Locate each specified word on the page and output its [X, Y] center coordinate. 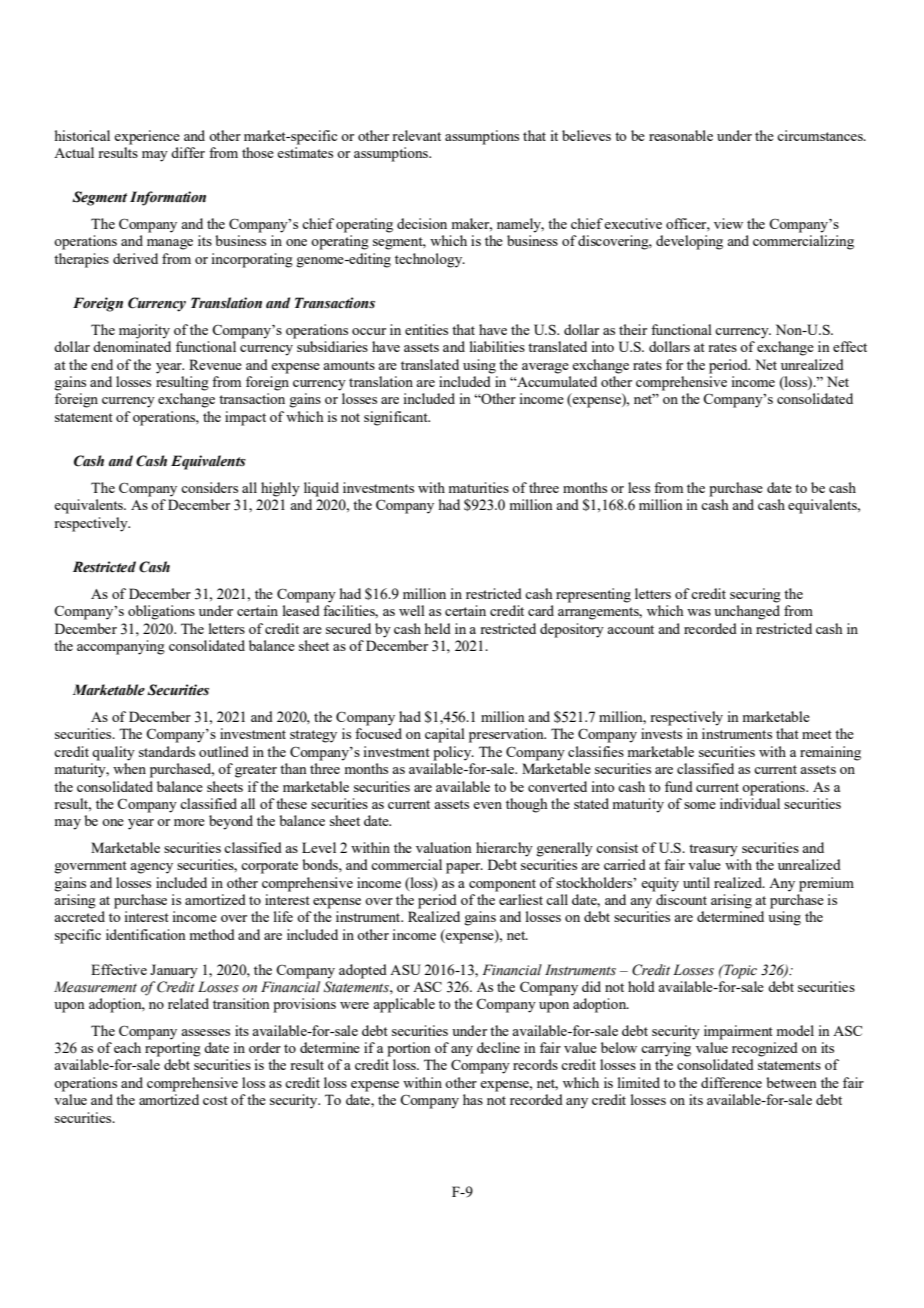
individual [750, 803]
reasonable [681, 135]
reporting [173, 1049]
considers [209, 487]
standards [167, 751]
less [639, 487]
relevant [416, 135]
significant [397, 418]
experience [147, 137]
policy [453, 753]
